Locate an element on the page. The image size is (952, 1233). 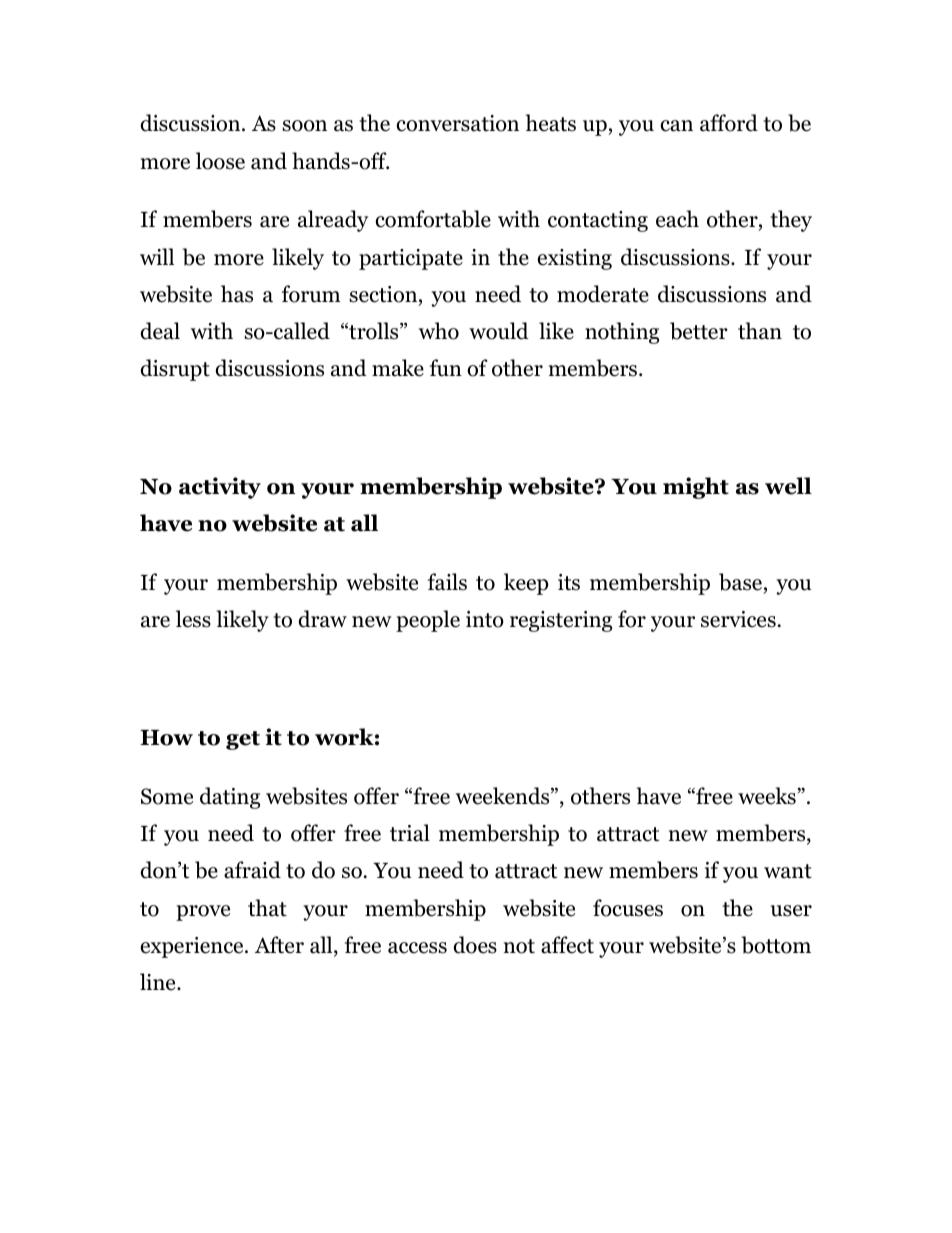
fails is located at coordinates (447, 582).
